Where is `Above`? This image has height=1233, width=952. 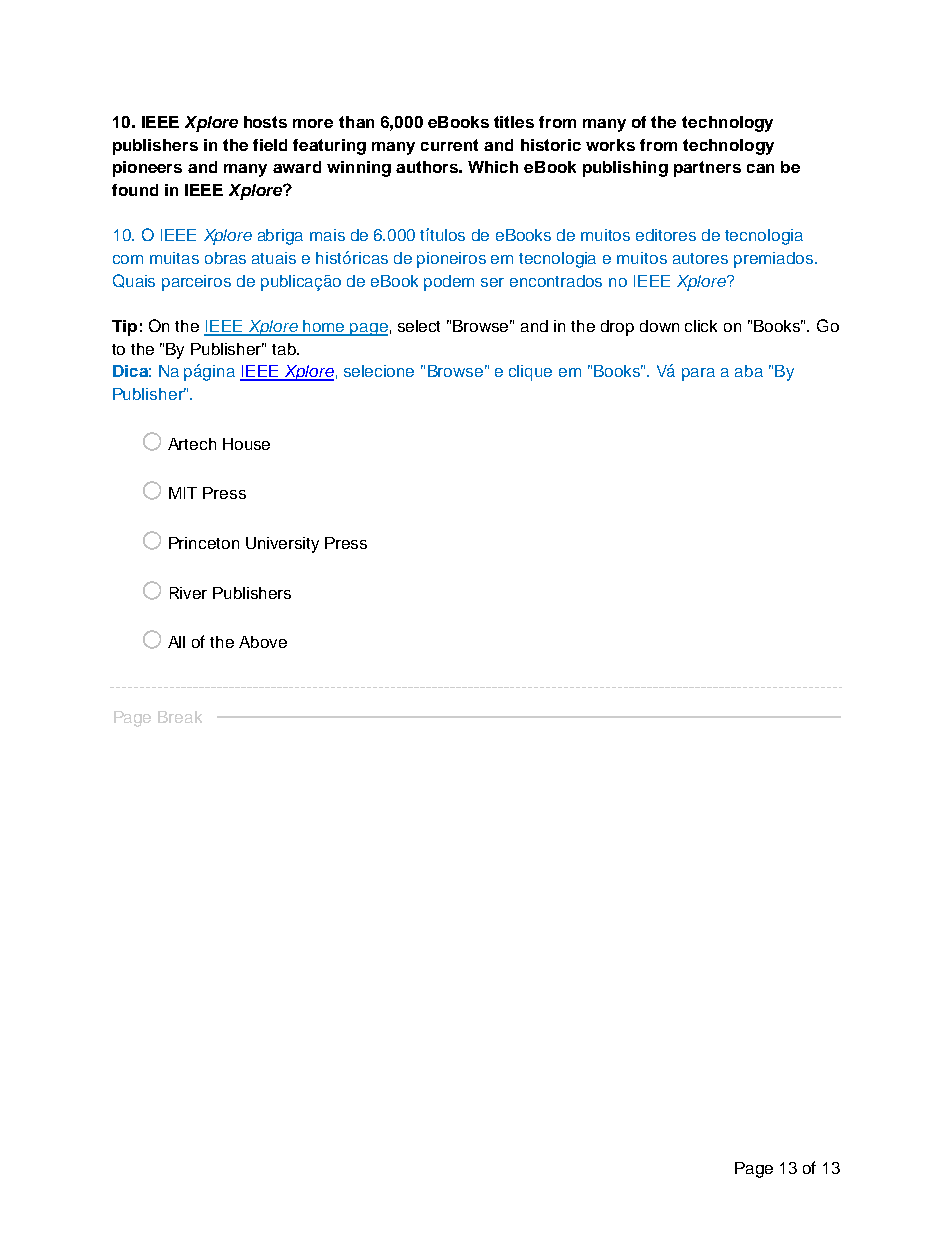 Above is located at coordinates (263, 642).
